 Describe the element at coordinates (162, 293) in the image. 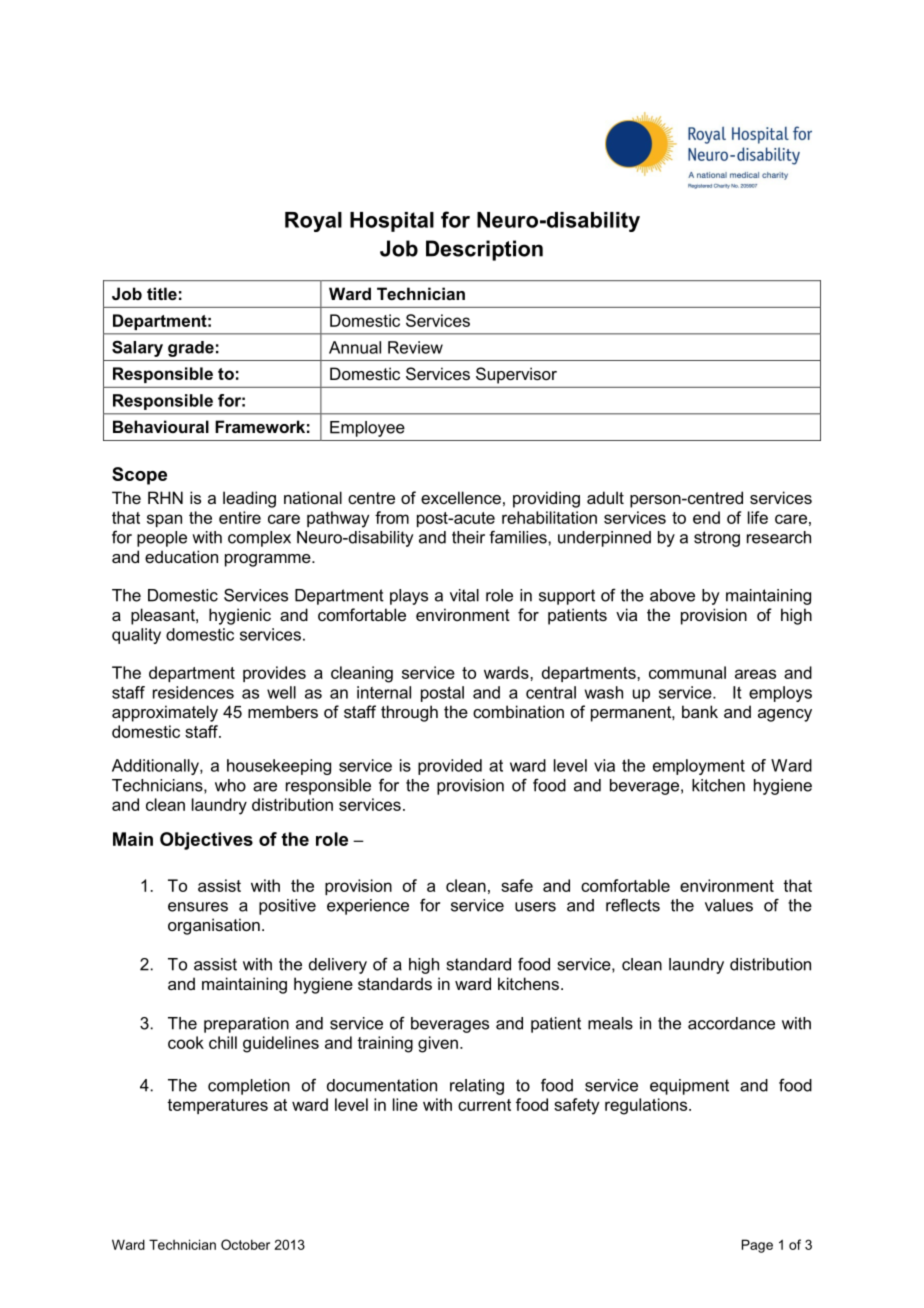

I see `title` at that location.
